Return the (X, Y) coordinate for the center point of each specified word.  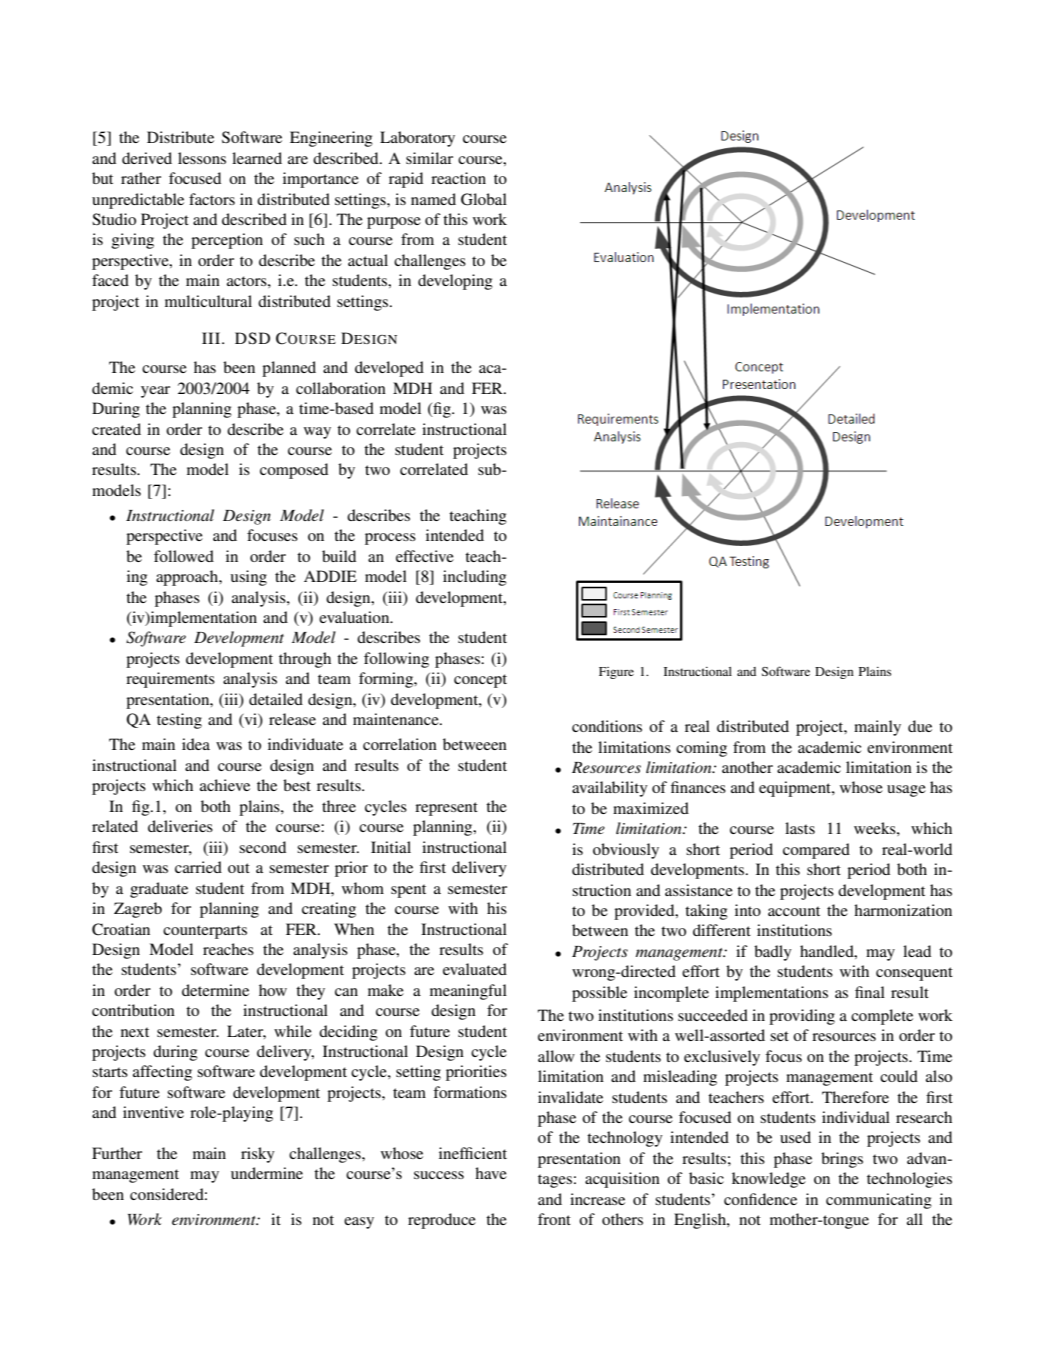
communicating (879, 1201)
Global (484, 199)
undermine (267, 1173)
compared (816, 851)
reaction (458, 178)
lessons (202, 158)
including (475, 578)
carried (198, 867)
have (491, 1173)
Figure (616, 673)
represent (446, 809)
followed (184, 556)
